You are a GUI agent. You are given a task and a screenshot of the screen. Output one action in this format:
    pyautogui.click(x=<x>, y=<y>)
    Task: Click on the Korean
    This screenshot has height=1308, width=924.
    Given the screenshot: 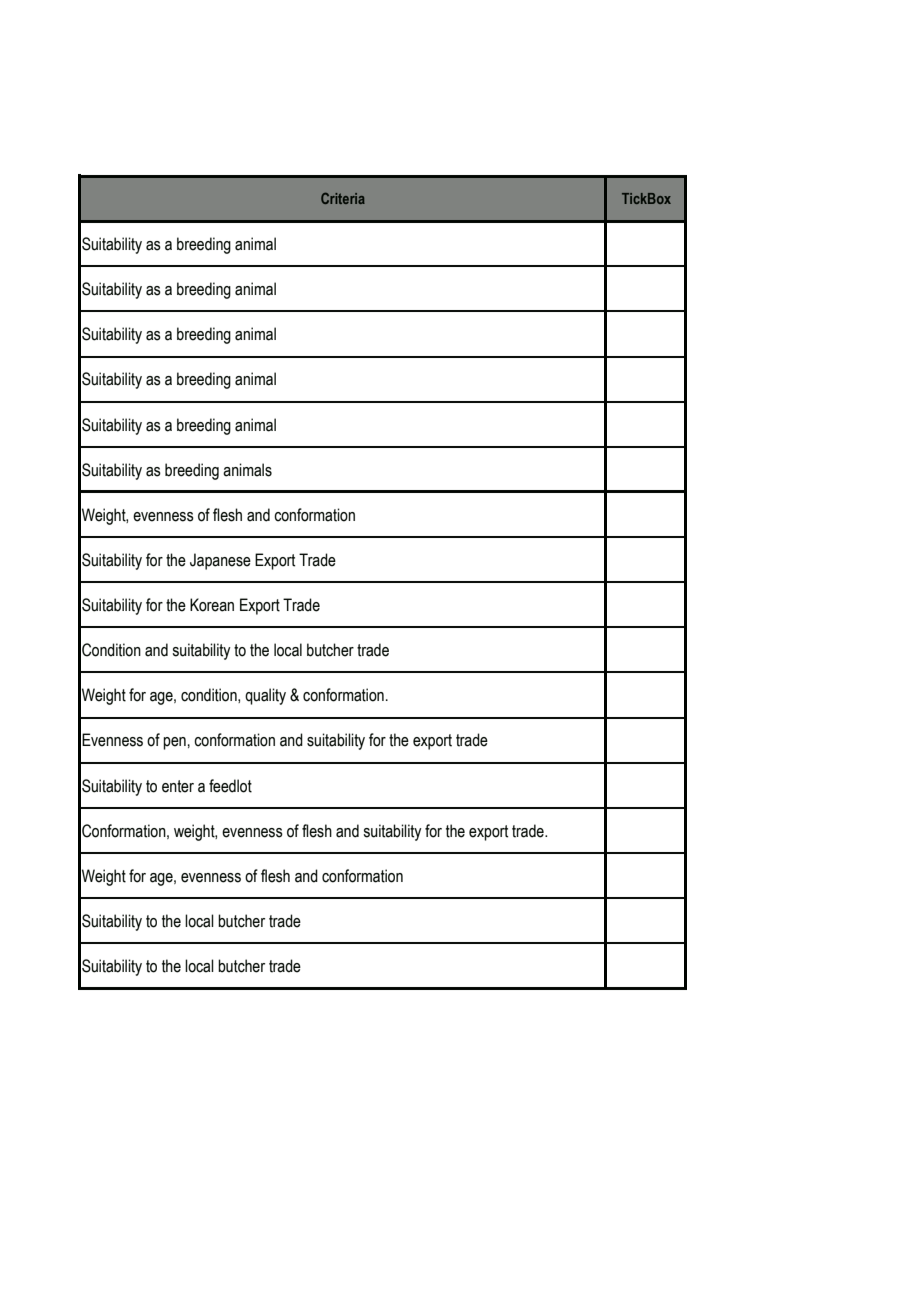 What is the action you would take?
    pyautogui.click(x=212, y=605)
